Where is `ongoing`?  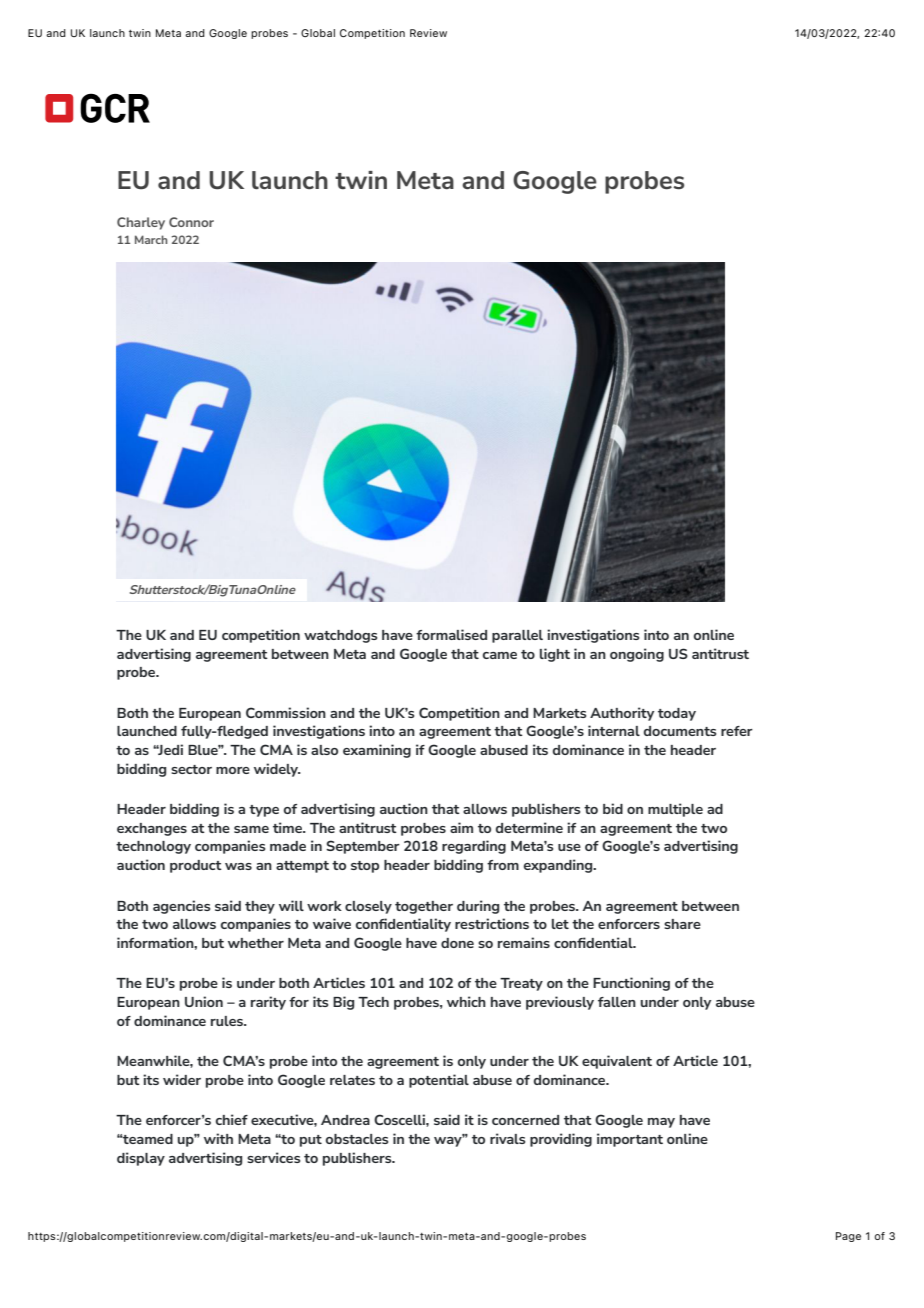
ongoing is located at coordinates (637, 655).
